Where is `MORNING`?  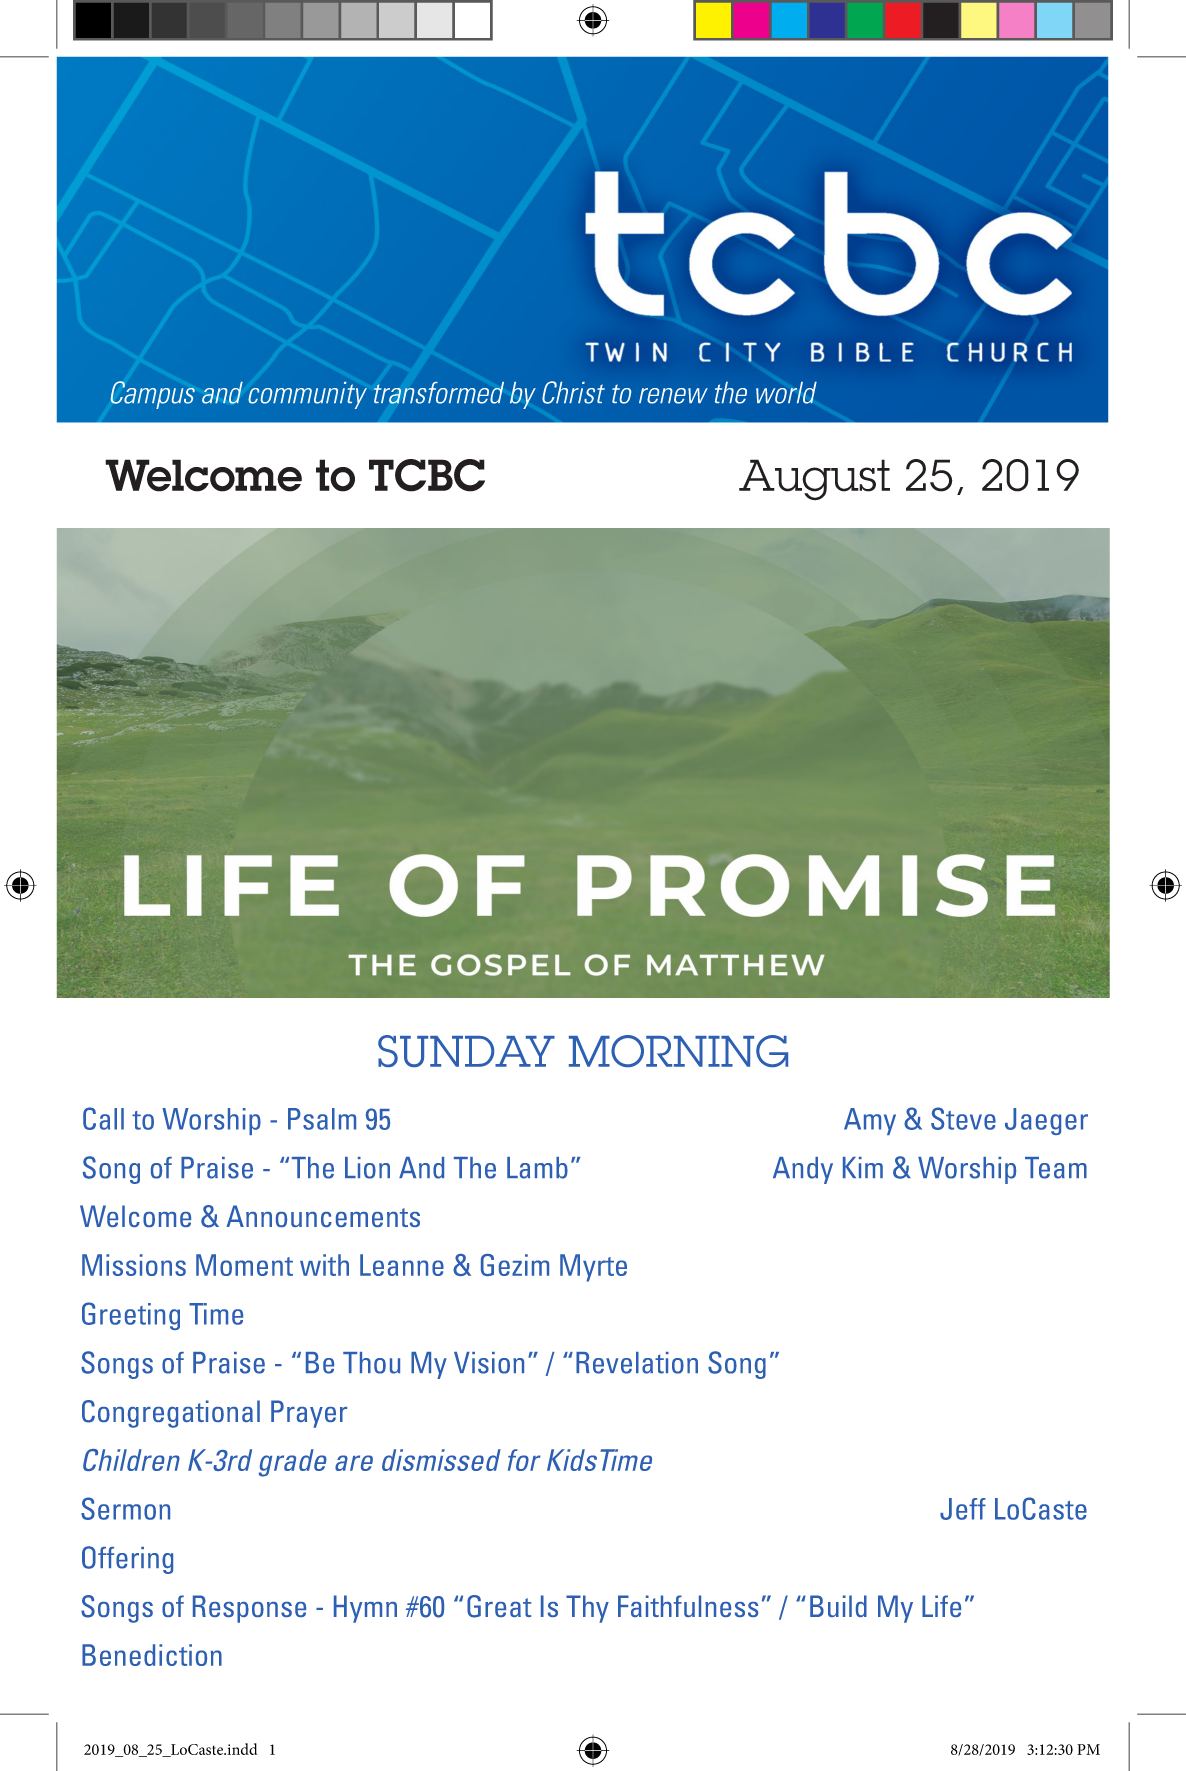
MORNING is located at coordinates (678, 1051).
